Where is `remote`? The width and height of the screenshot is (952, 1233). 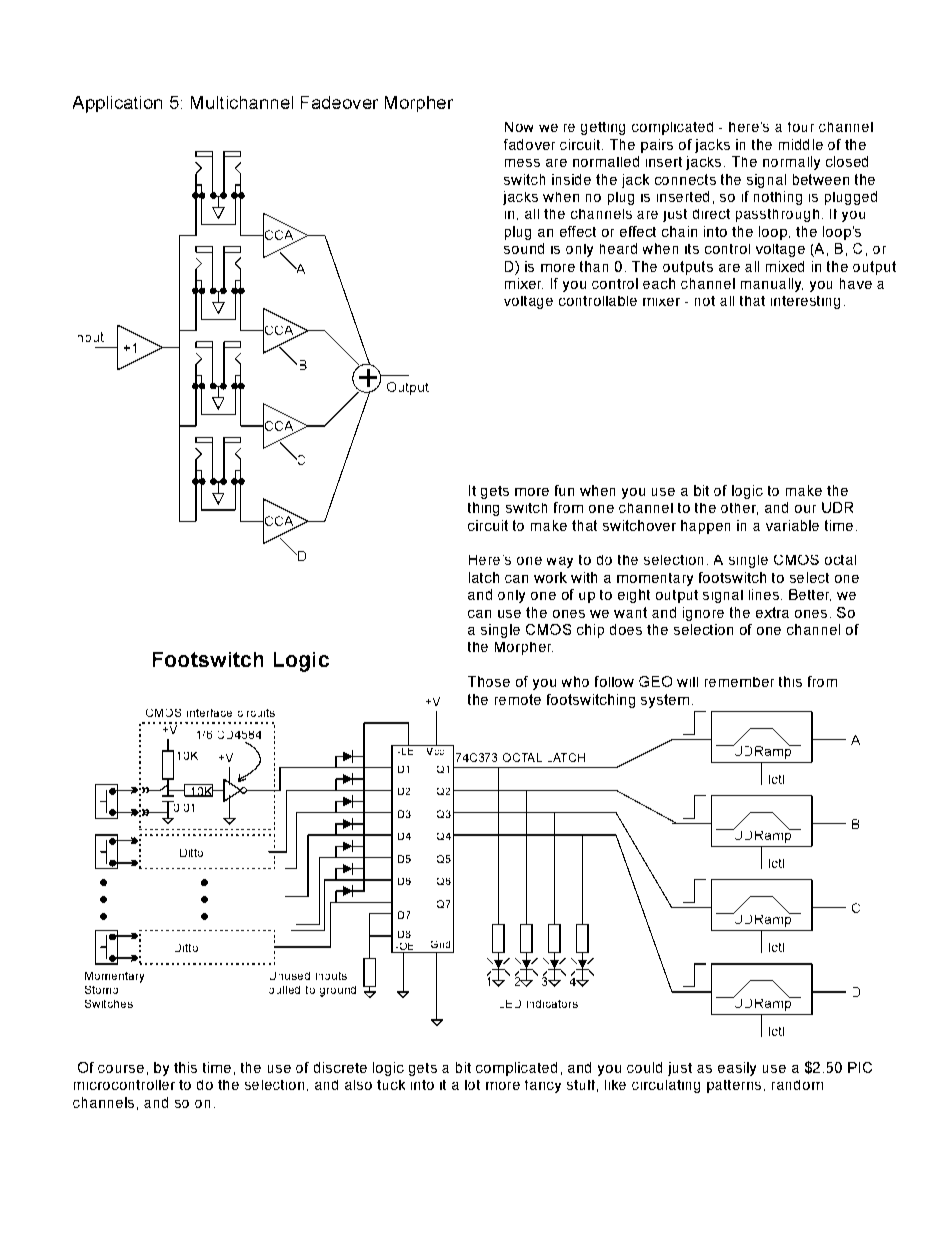 remote is located at coordinates (518, 699).
